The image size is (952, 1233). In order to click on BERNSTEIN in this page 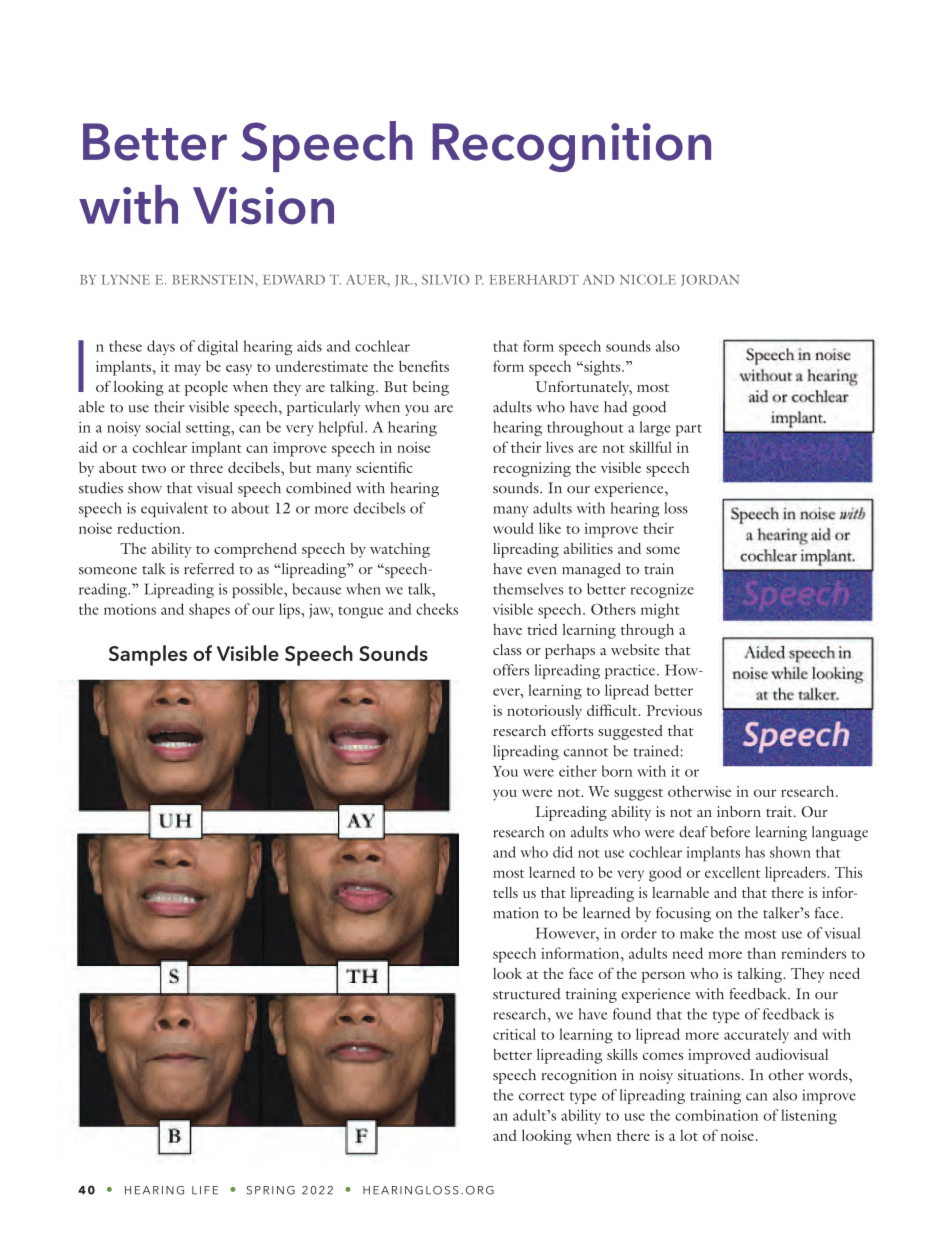, I will do `click(214, 280)`.
